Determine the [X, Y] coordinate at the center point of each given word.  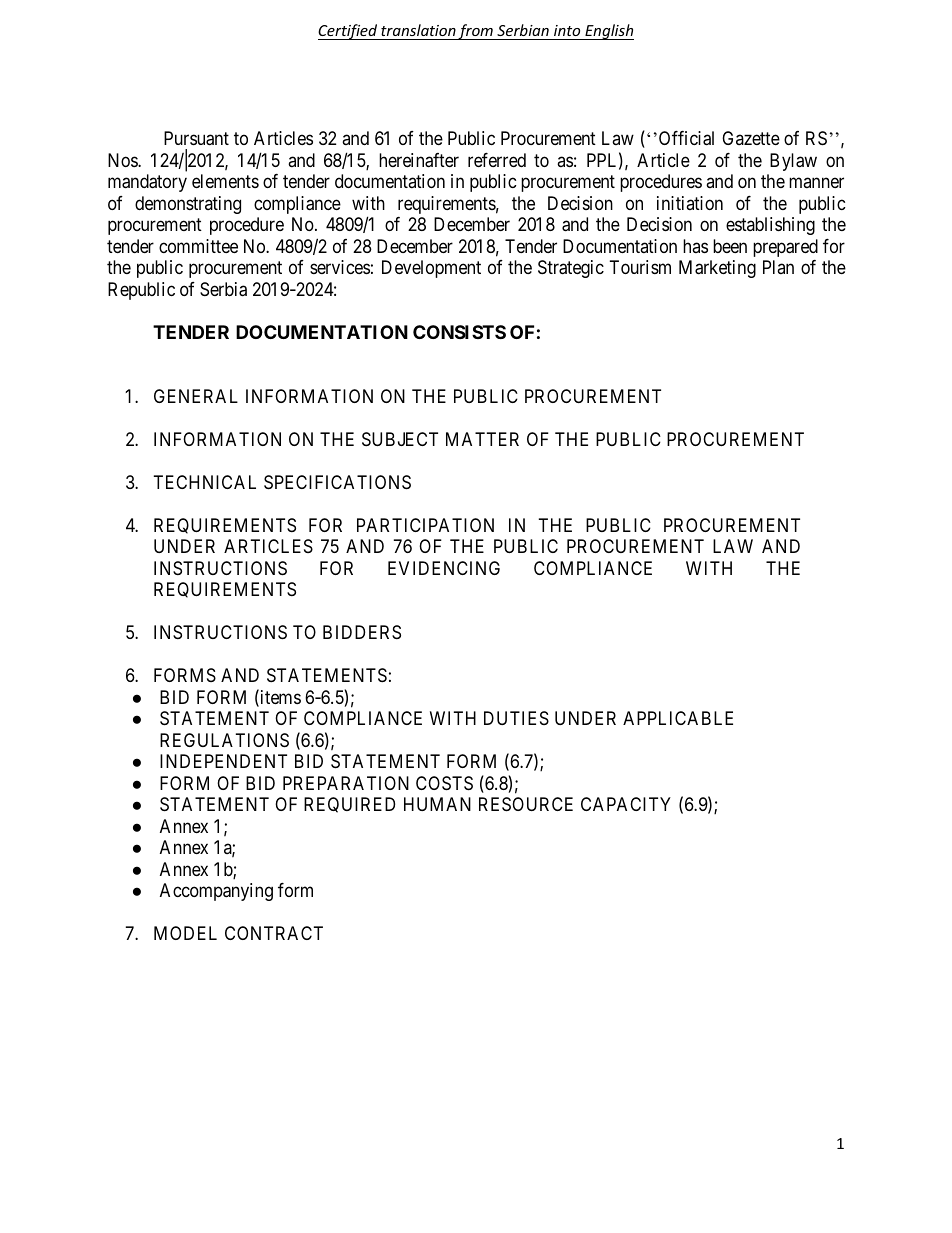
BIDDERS [362, 632]
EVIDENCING [444, 568]
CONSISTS [459, 332]
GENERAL [196, 396]
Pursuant [196, 138]
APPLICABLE [678, 718]
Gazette [751, 138]
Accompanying [216, 892]
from [476, 32]
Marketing [717, 269]
